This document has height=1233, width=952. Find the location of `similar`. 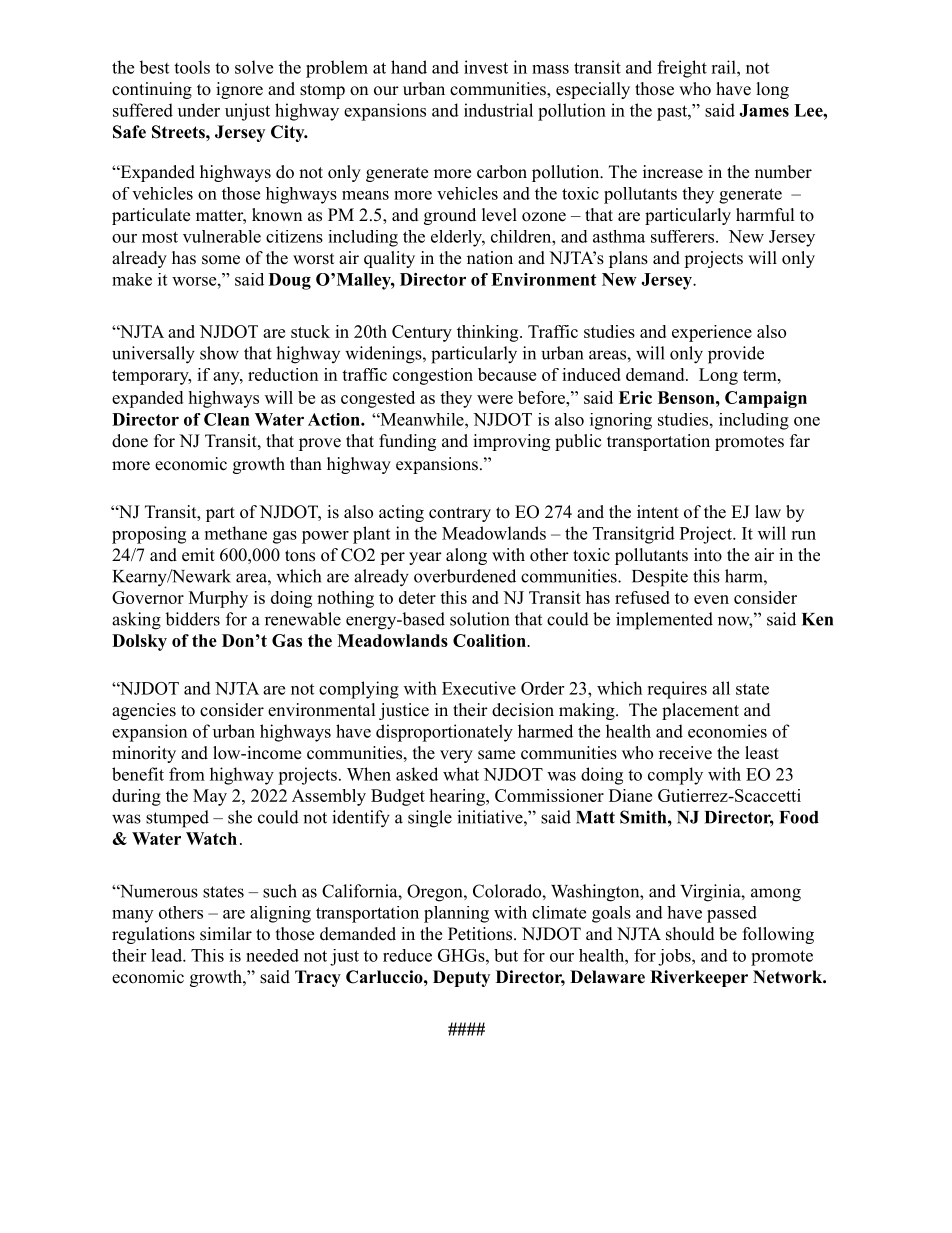

similar is located at coordinates (226, 934).
